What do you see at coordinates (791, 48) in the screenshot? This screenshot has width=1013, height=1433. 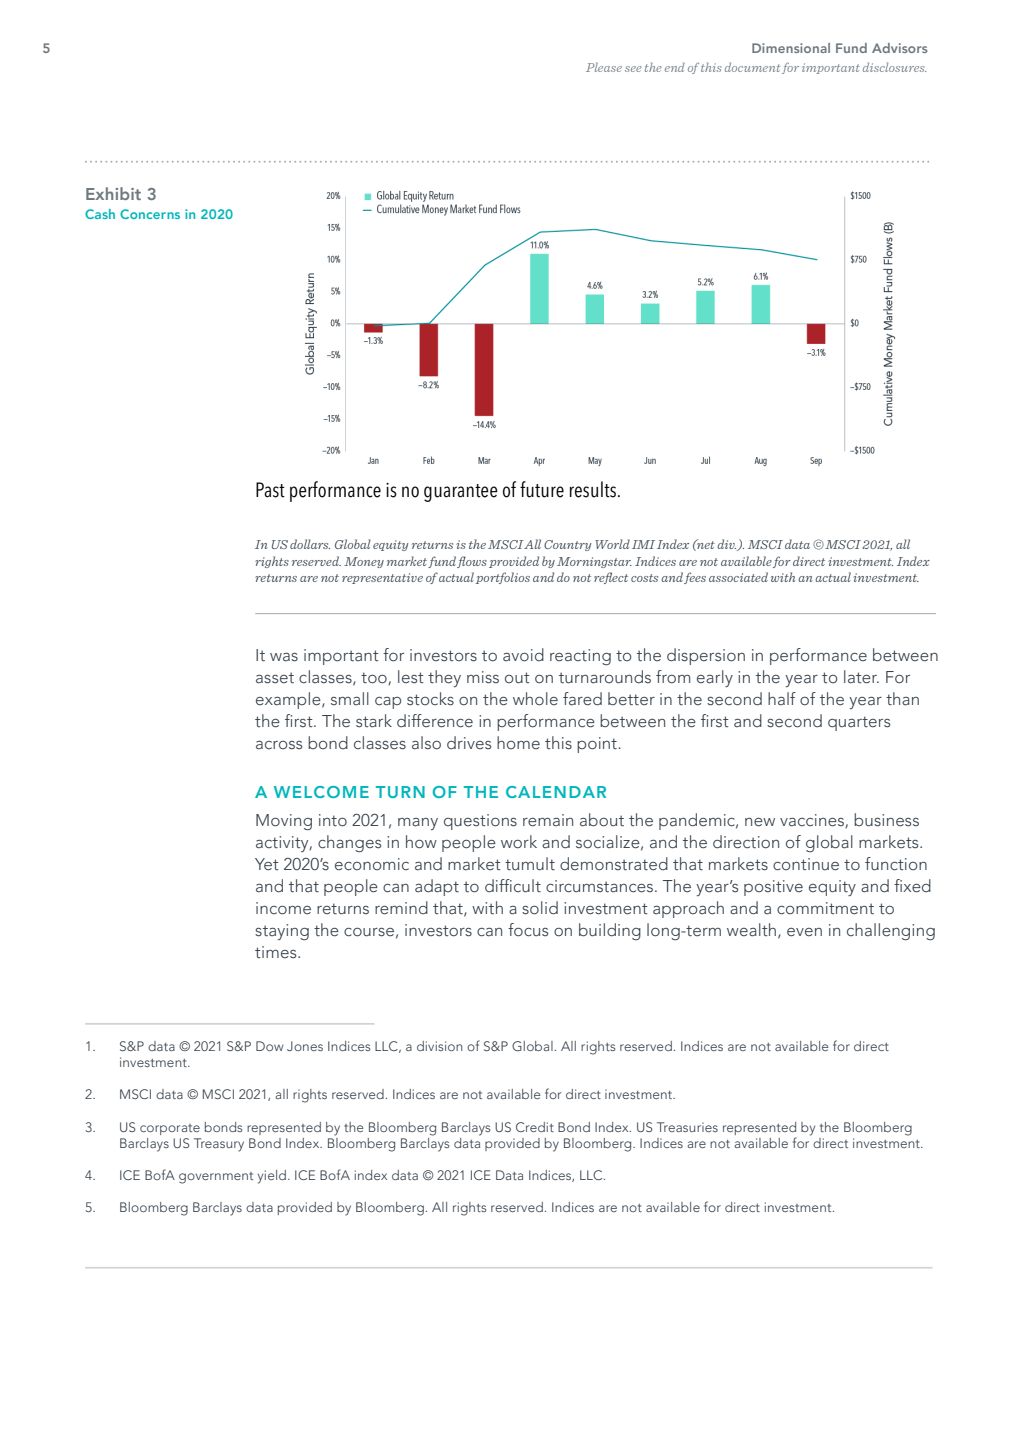 I see `Dimensional` at bounding box center [791, 48].
